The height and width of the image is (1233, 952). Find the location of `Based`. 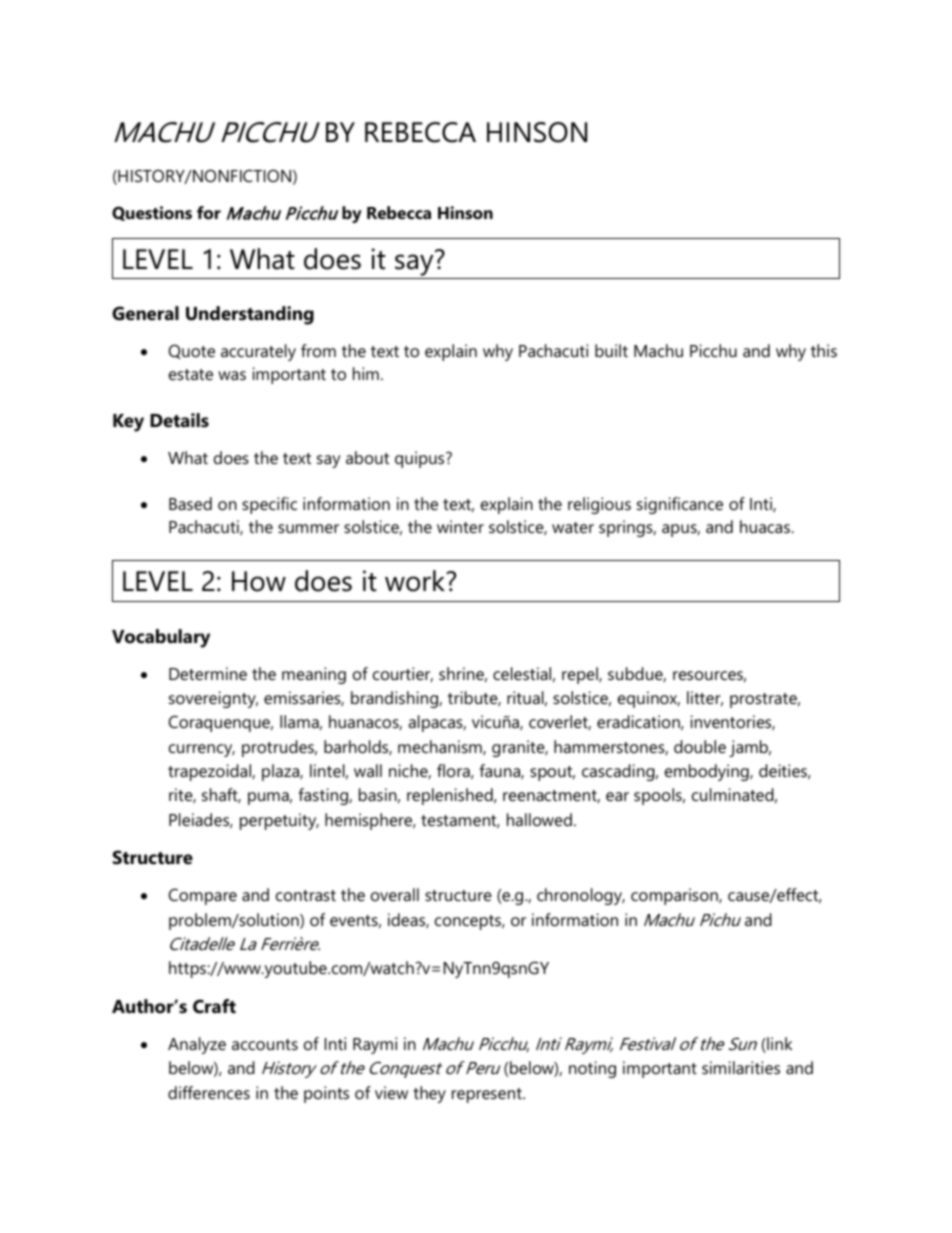

Based is located at coordinates (190, 503).
